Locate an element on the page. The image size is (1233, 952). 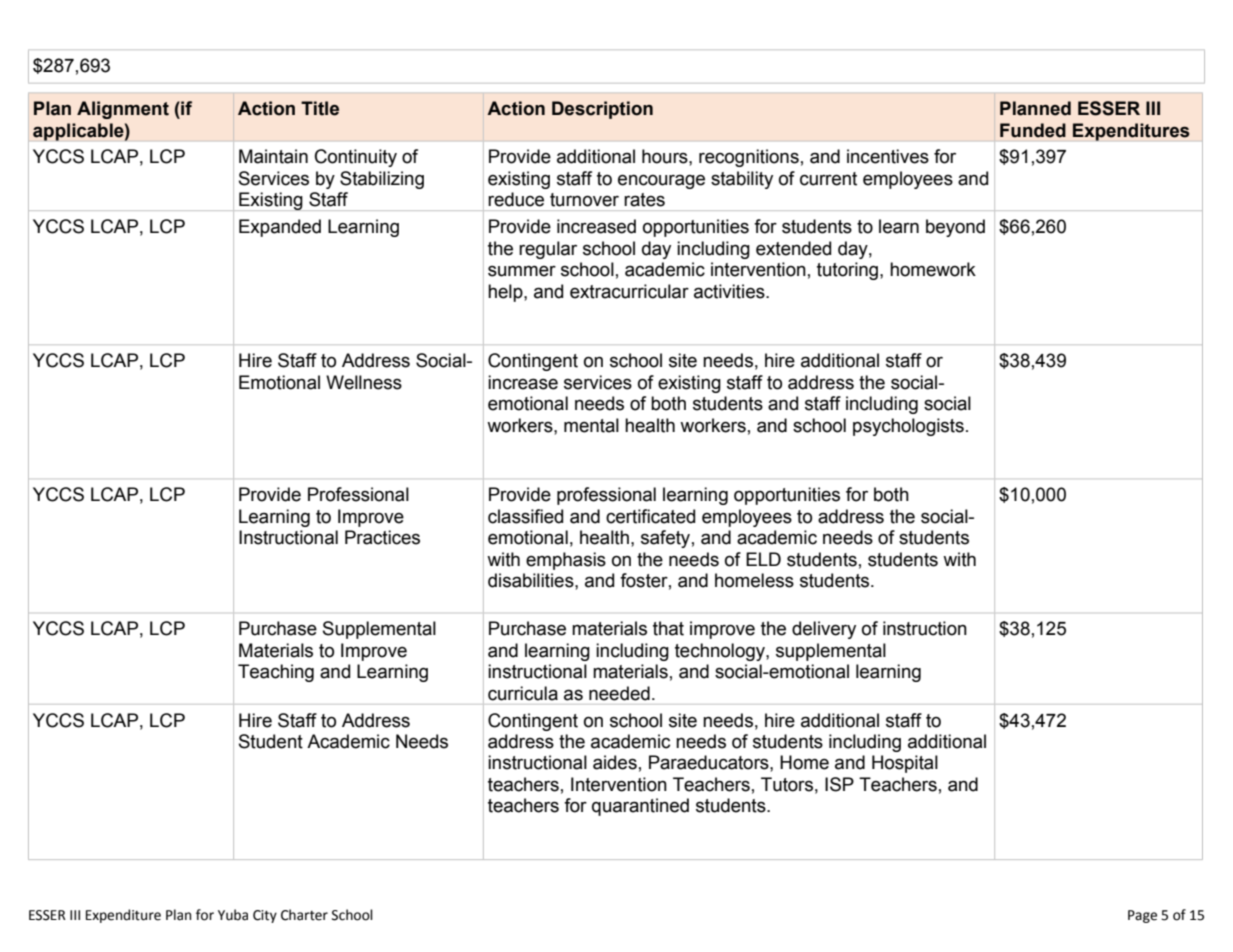
Practices is located at coordinates (382, 537).
